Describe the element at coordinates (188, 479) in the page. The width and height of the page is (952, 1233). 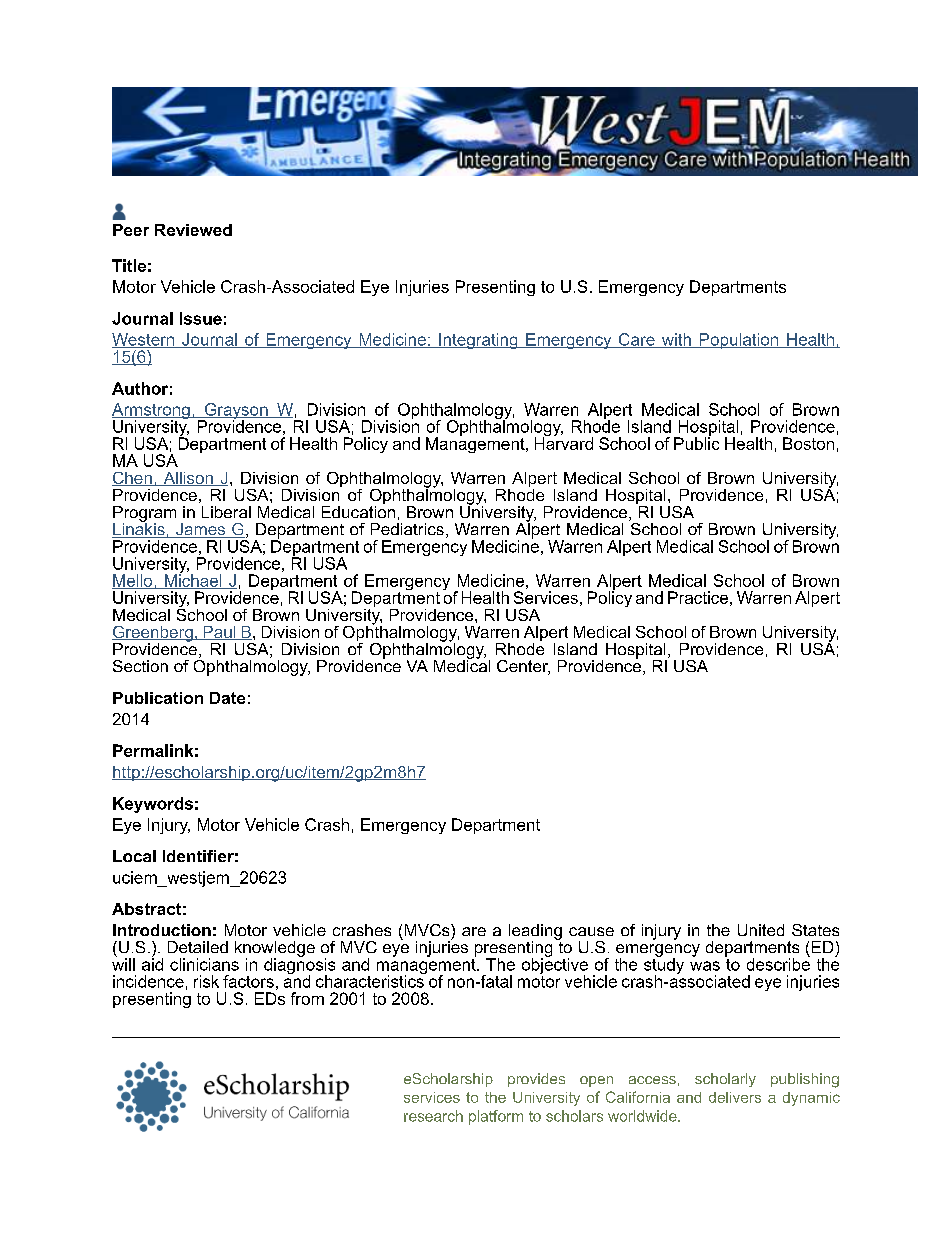
I see `Allison` at that location.
